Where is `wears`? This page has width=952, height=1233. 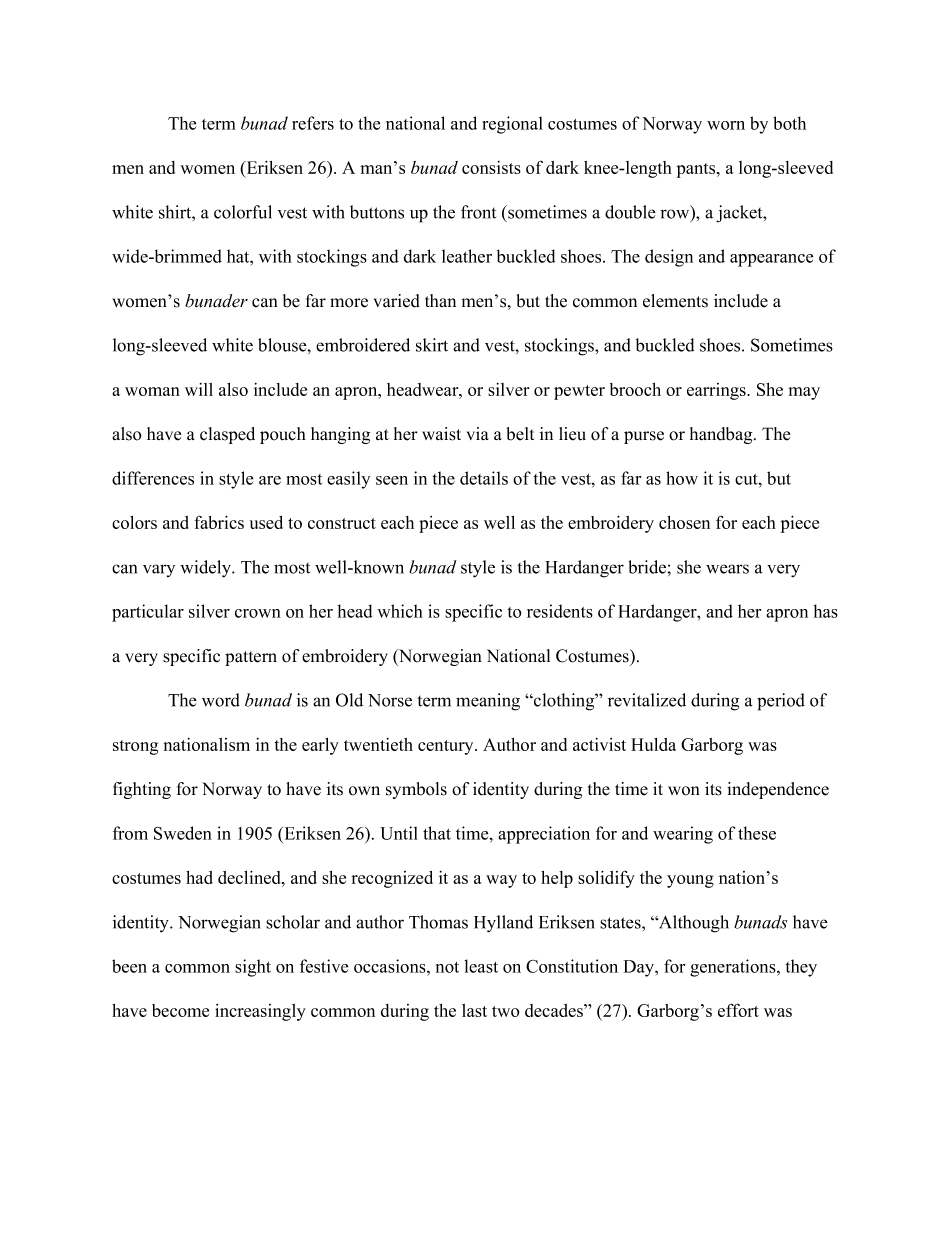
wears is located at coordinates (727, 569).
